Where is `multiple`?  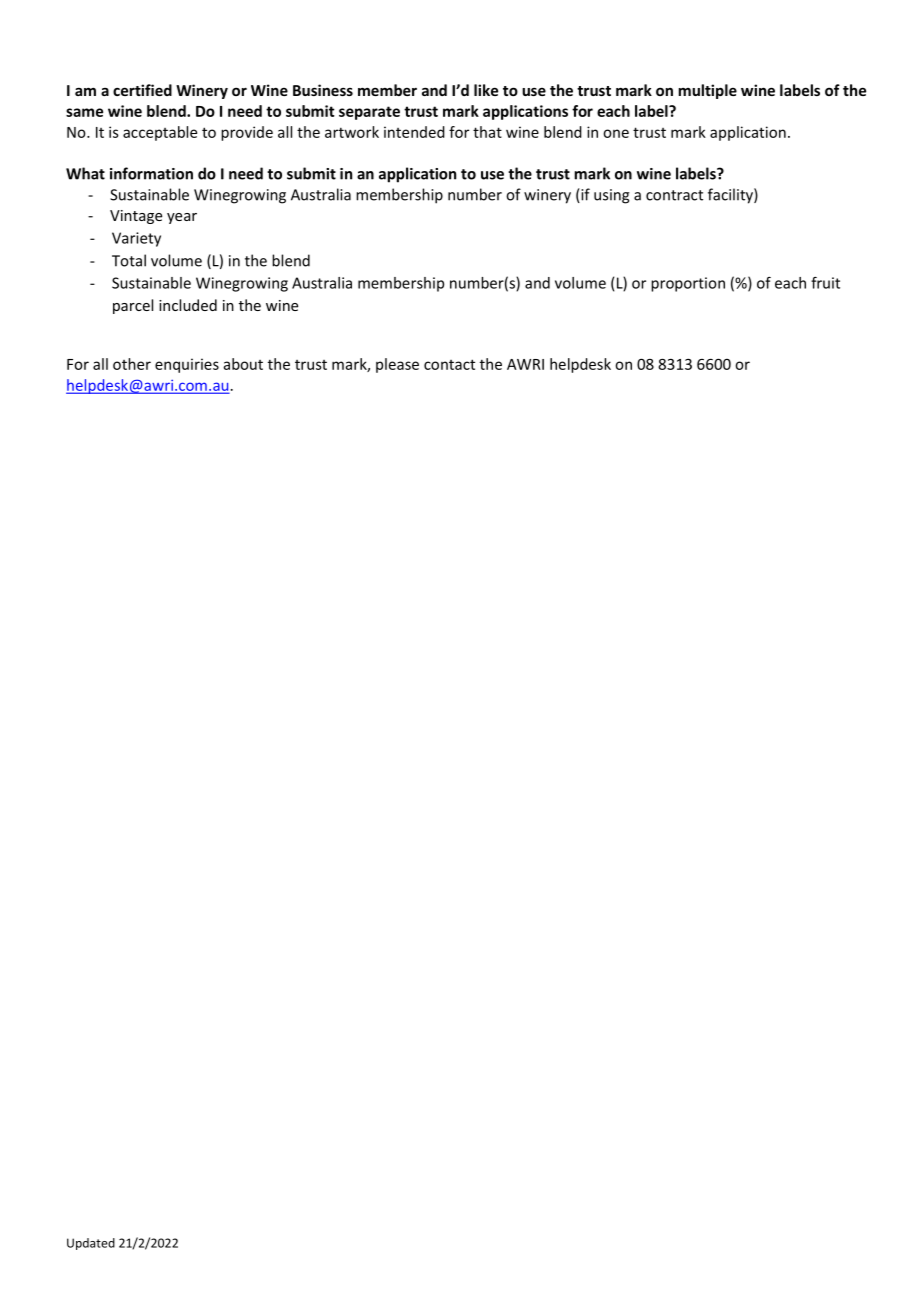
multiple is located at coordinates (707, 91).
